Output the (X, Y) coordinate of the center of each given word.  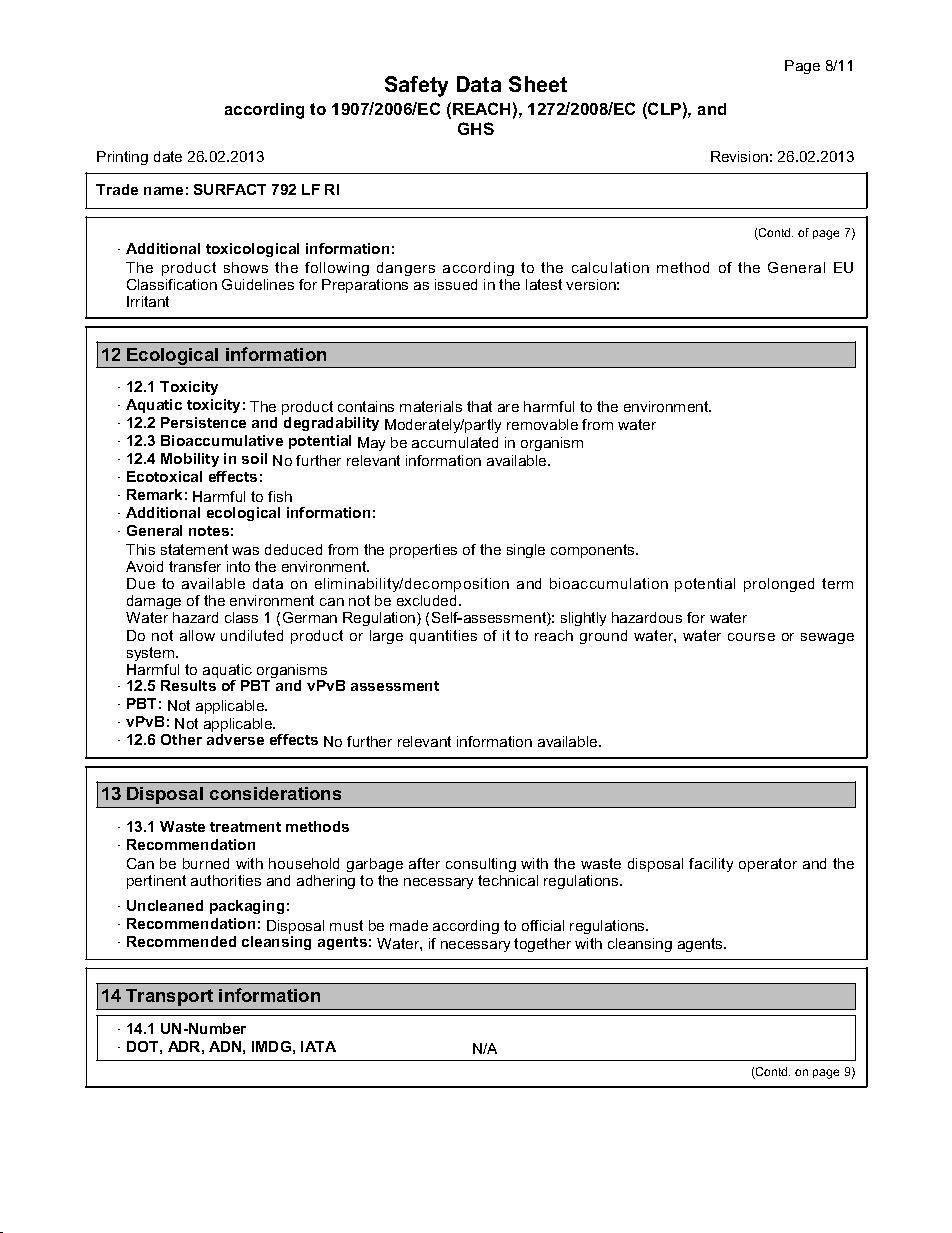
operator (768, 865)
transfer (195, 566)
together (542, 945)
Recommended (181, 941)
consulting (481, 865)
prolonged (779, 585)
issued (456, 284)
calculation (610, 267)
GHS (476, 128)
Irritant (148, 301)
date (168, 156)
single (526, 551)
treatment (245, 827)
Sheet (538, 84)
